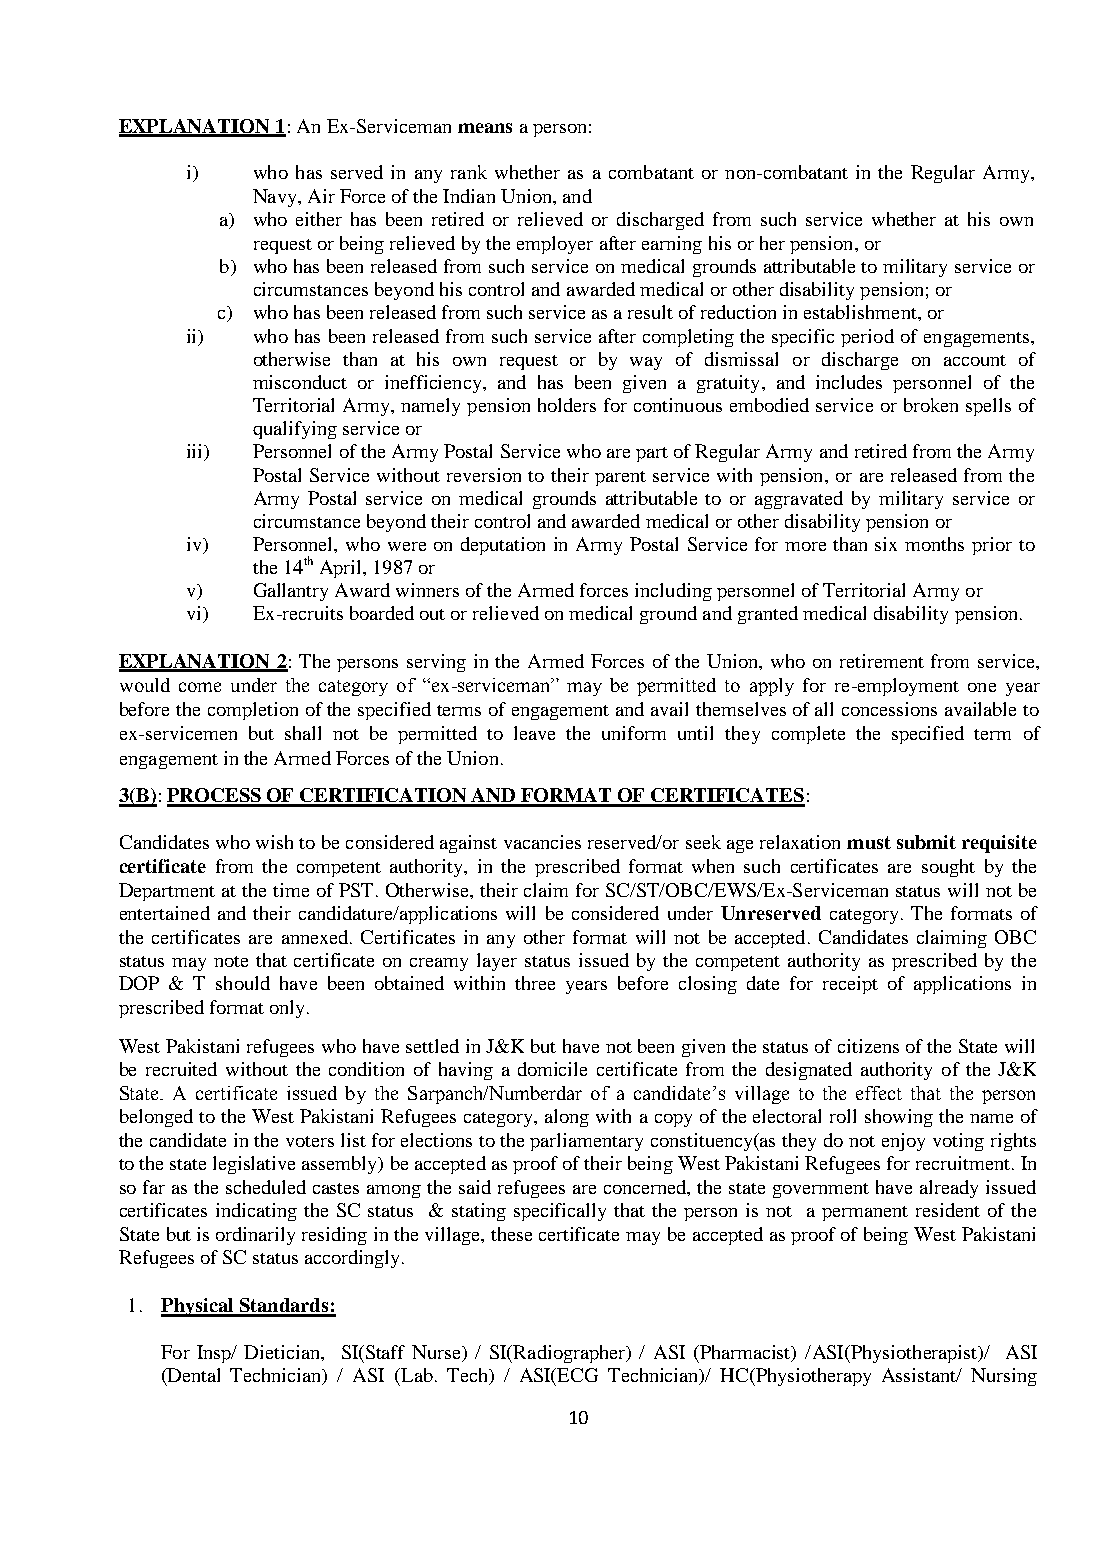  I want to click on broken, so click(931, 405).
